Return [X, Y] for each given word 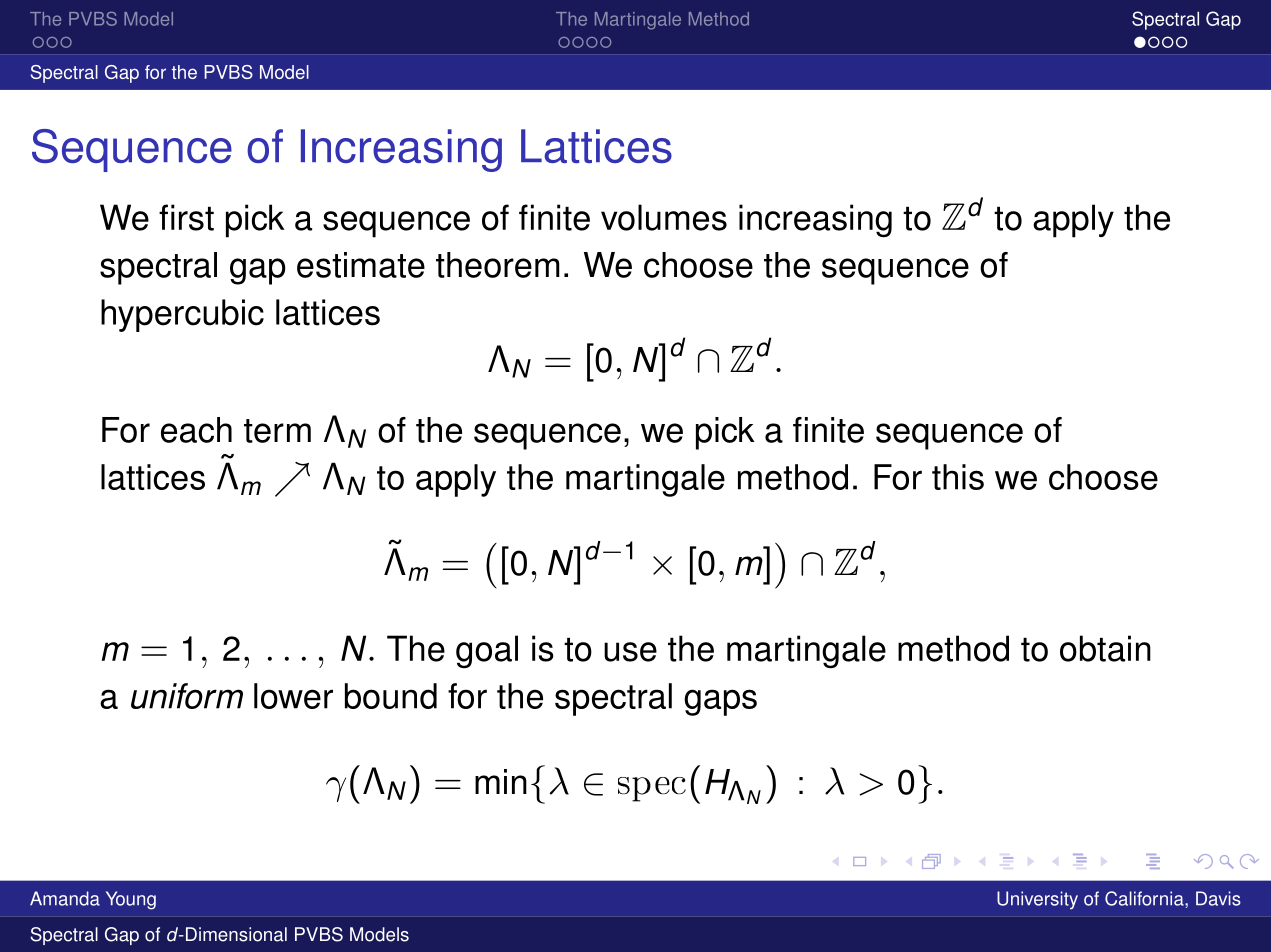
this [958, 477]
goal [487, 652]
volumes [664, 217]
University [1037, 900]
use [630, 652]
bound [391, 696]
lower [293, 696]
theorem [498, 265]
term [277, 431]
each [196, 430]
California [1145, 899]
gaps [720, 702]
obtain [1105, 648]
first [186, 217]
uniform [187, 696]
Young [131, 900]
